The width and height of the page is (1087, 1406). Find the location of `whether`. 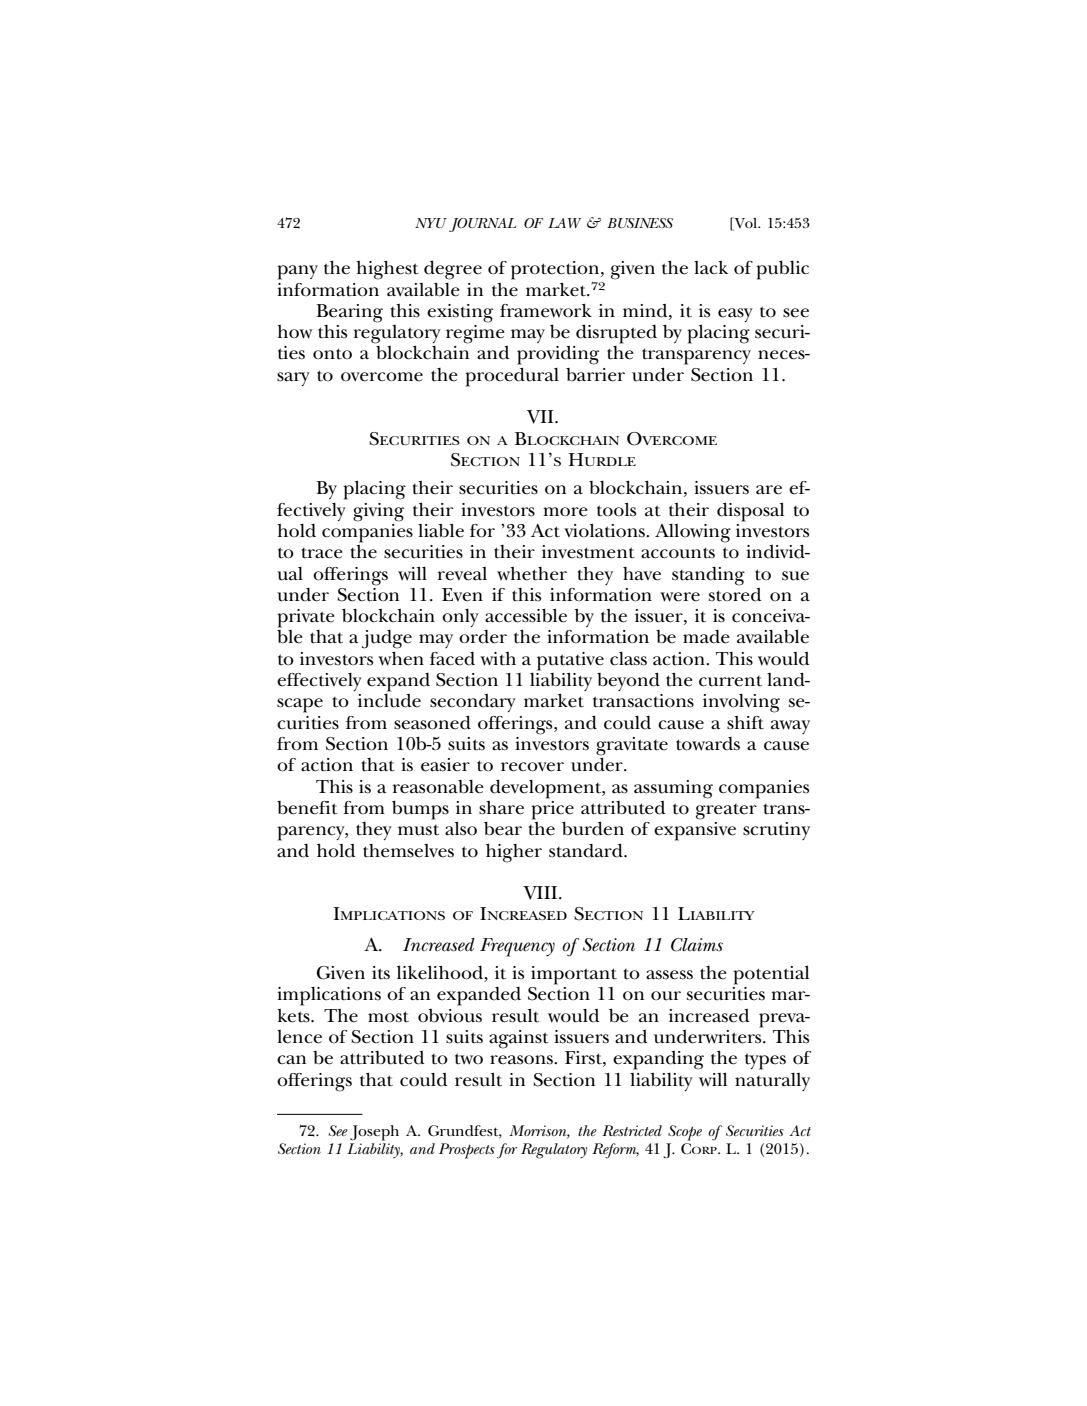

whether is located at coordinates (532, 574).
